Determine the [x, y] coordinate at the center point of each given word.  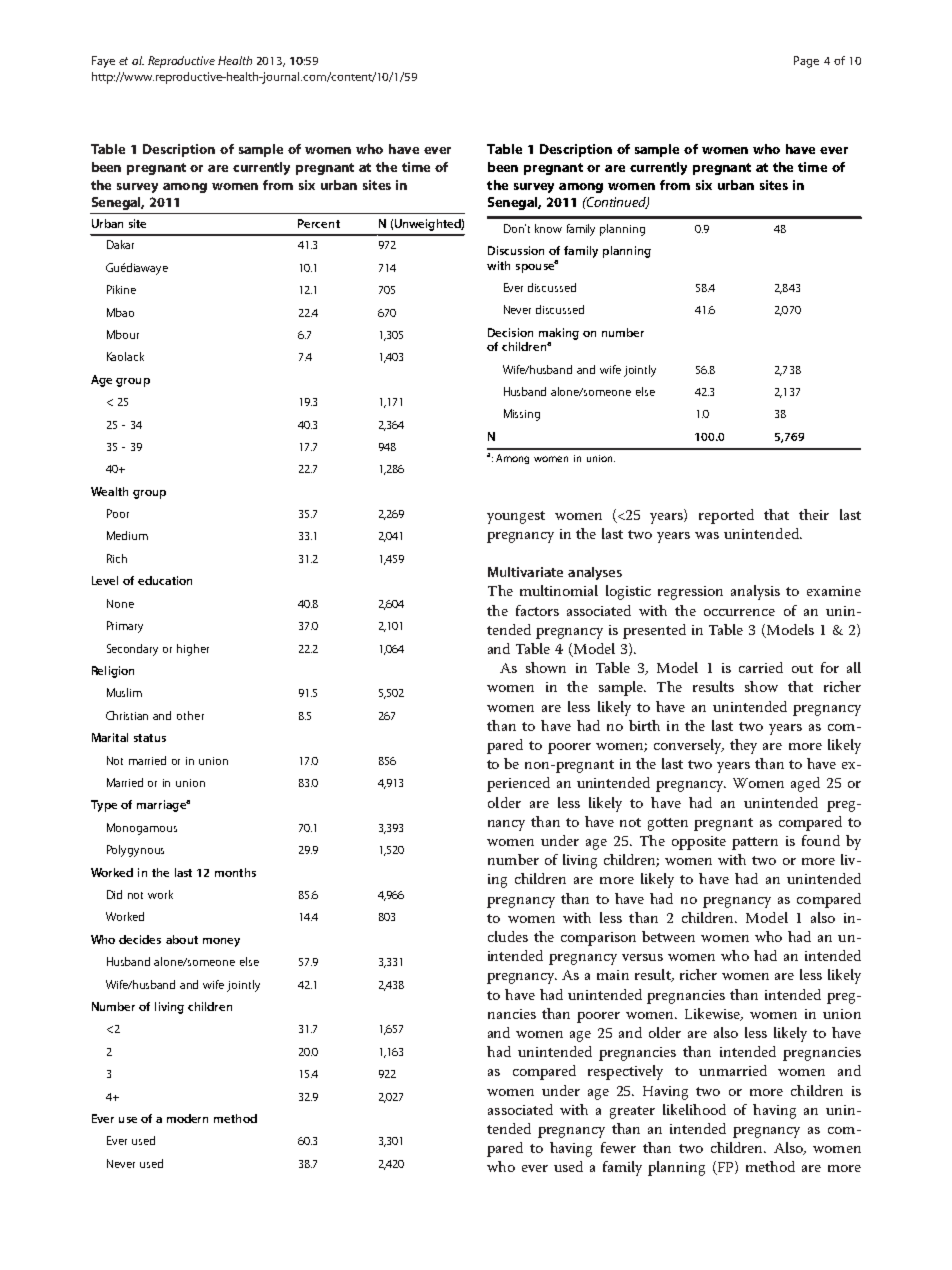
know [548, 228]
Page [806, 62]
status [150, 738]
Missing [522, 415]
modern [187, 1118]
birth [644, 725]
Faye [103, 62]
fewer [618, 1147]
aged [805, 784]
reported [726, 516]
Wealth [109, 491]
